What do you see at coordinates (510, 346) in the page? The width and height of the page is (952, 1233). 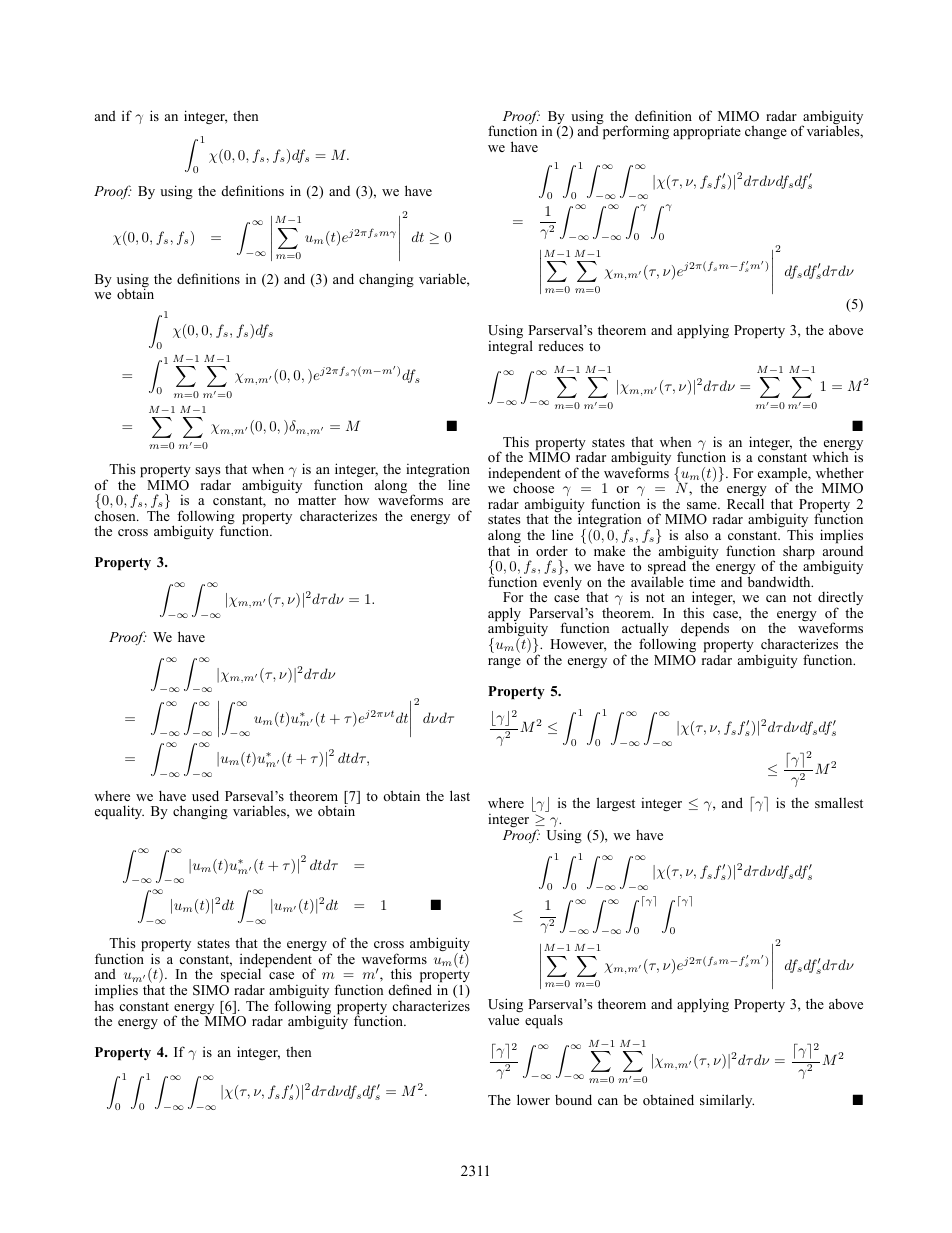 I see `integral` at bounding box center [510, 346].
